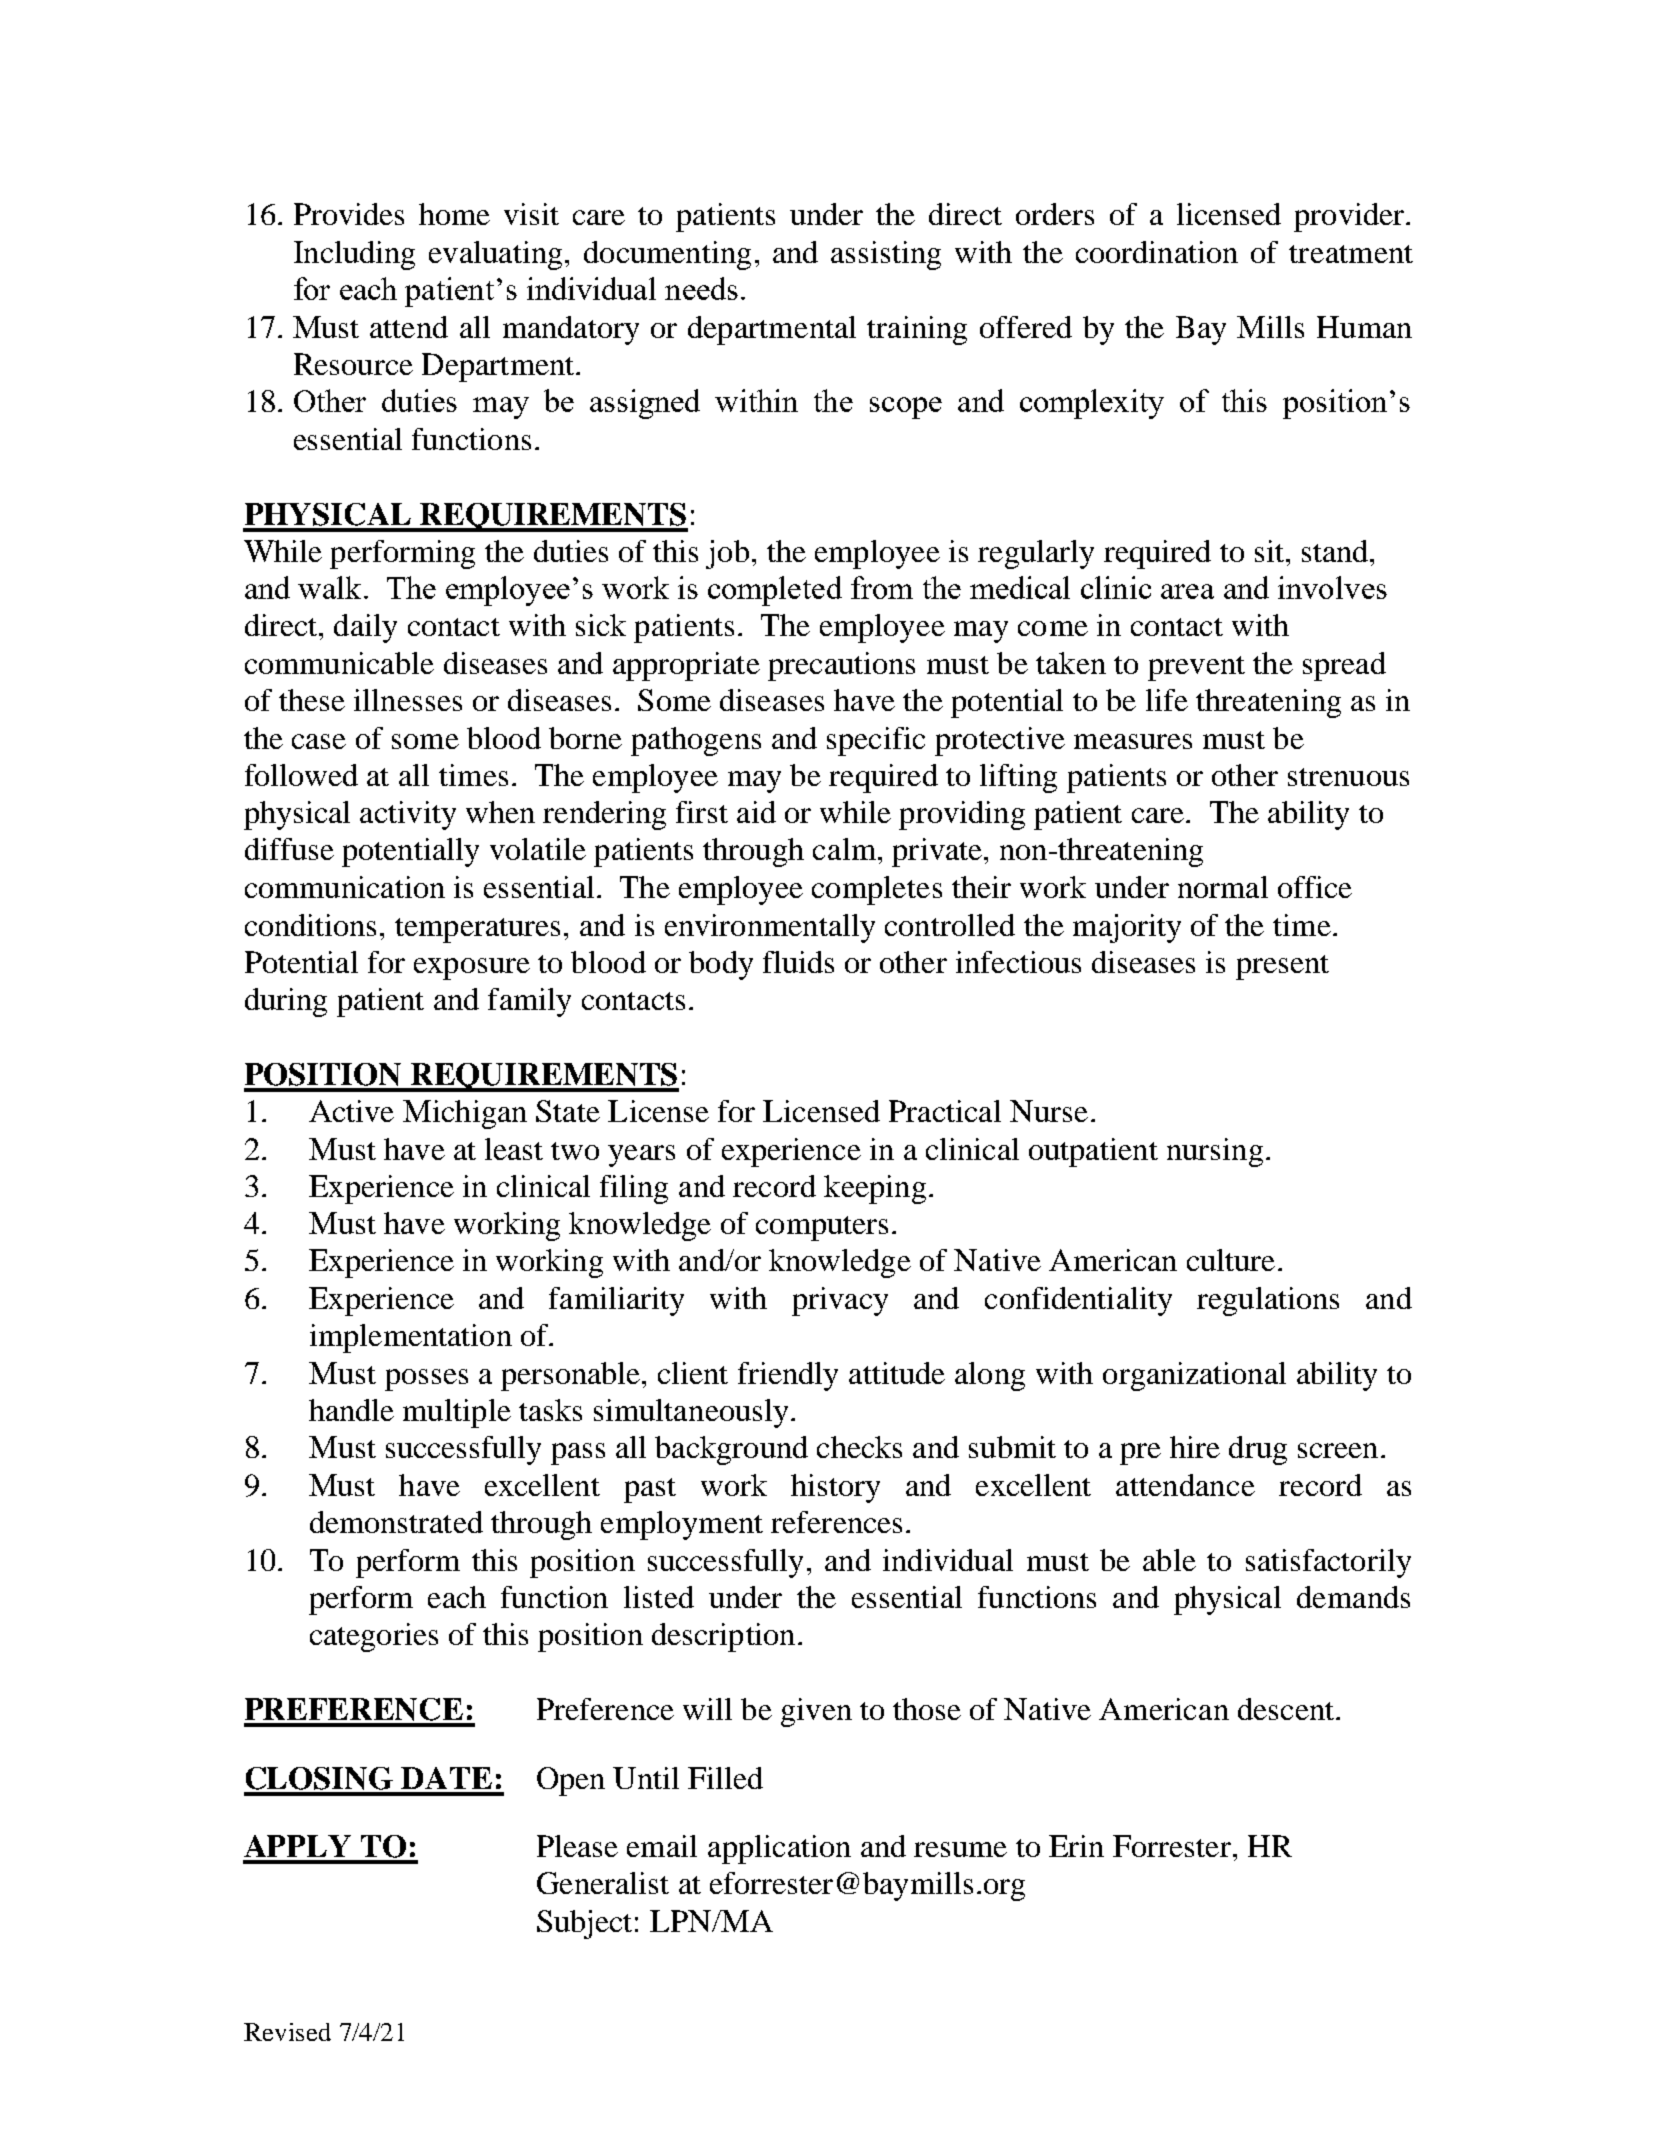  Describe the element at coordinates (886, 255) in the document. I see `assisting` at that location.
